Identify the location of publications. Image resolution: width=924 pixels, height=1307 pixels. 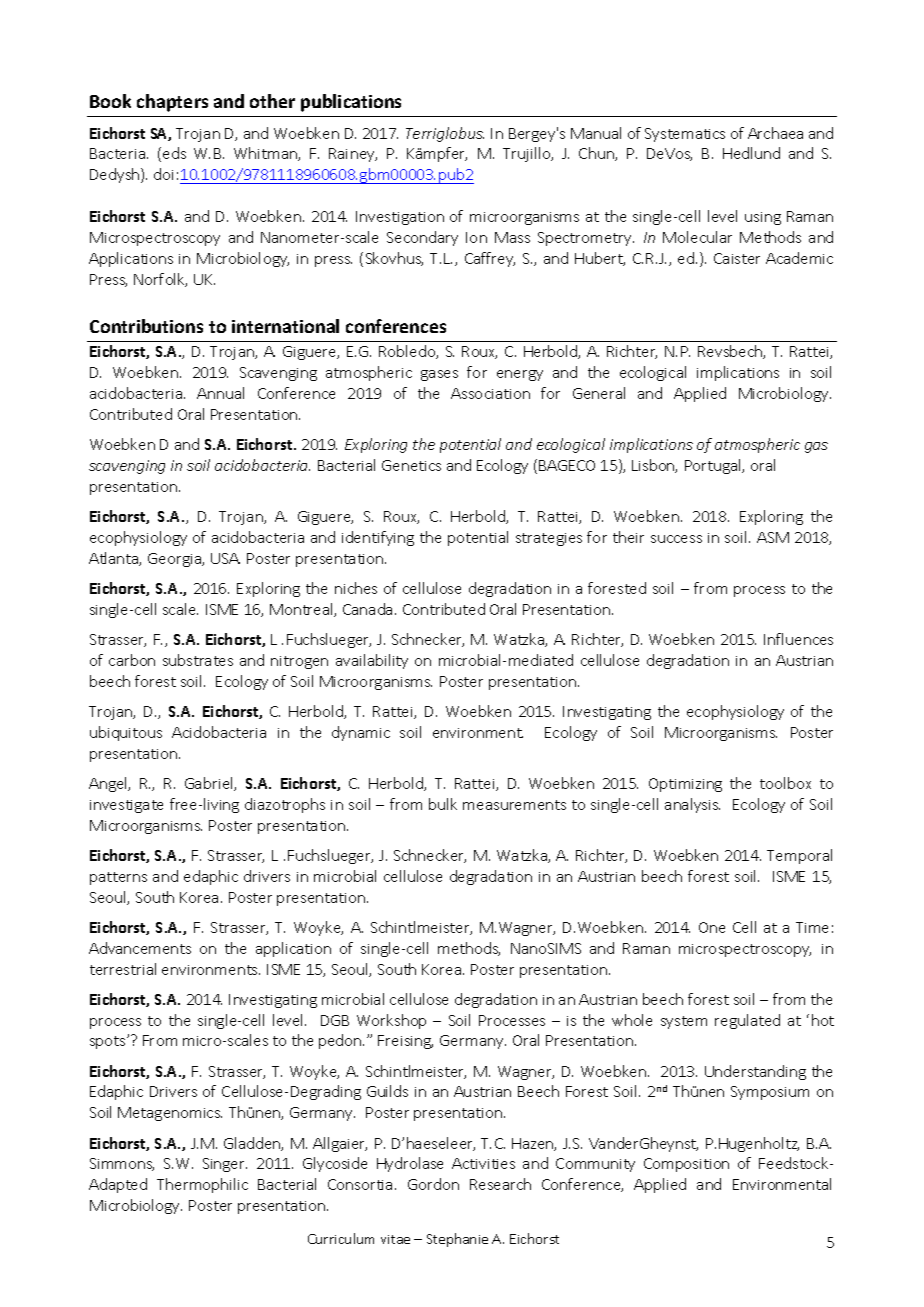
(351, 103).
